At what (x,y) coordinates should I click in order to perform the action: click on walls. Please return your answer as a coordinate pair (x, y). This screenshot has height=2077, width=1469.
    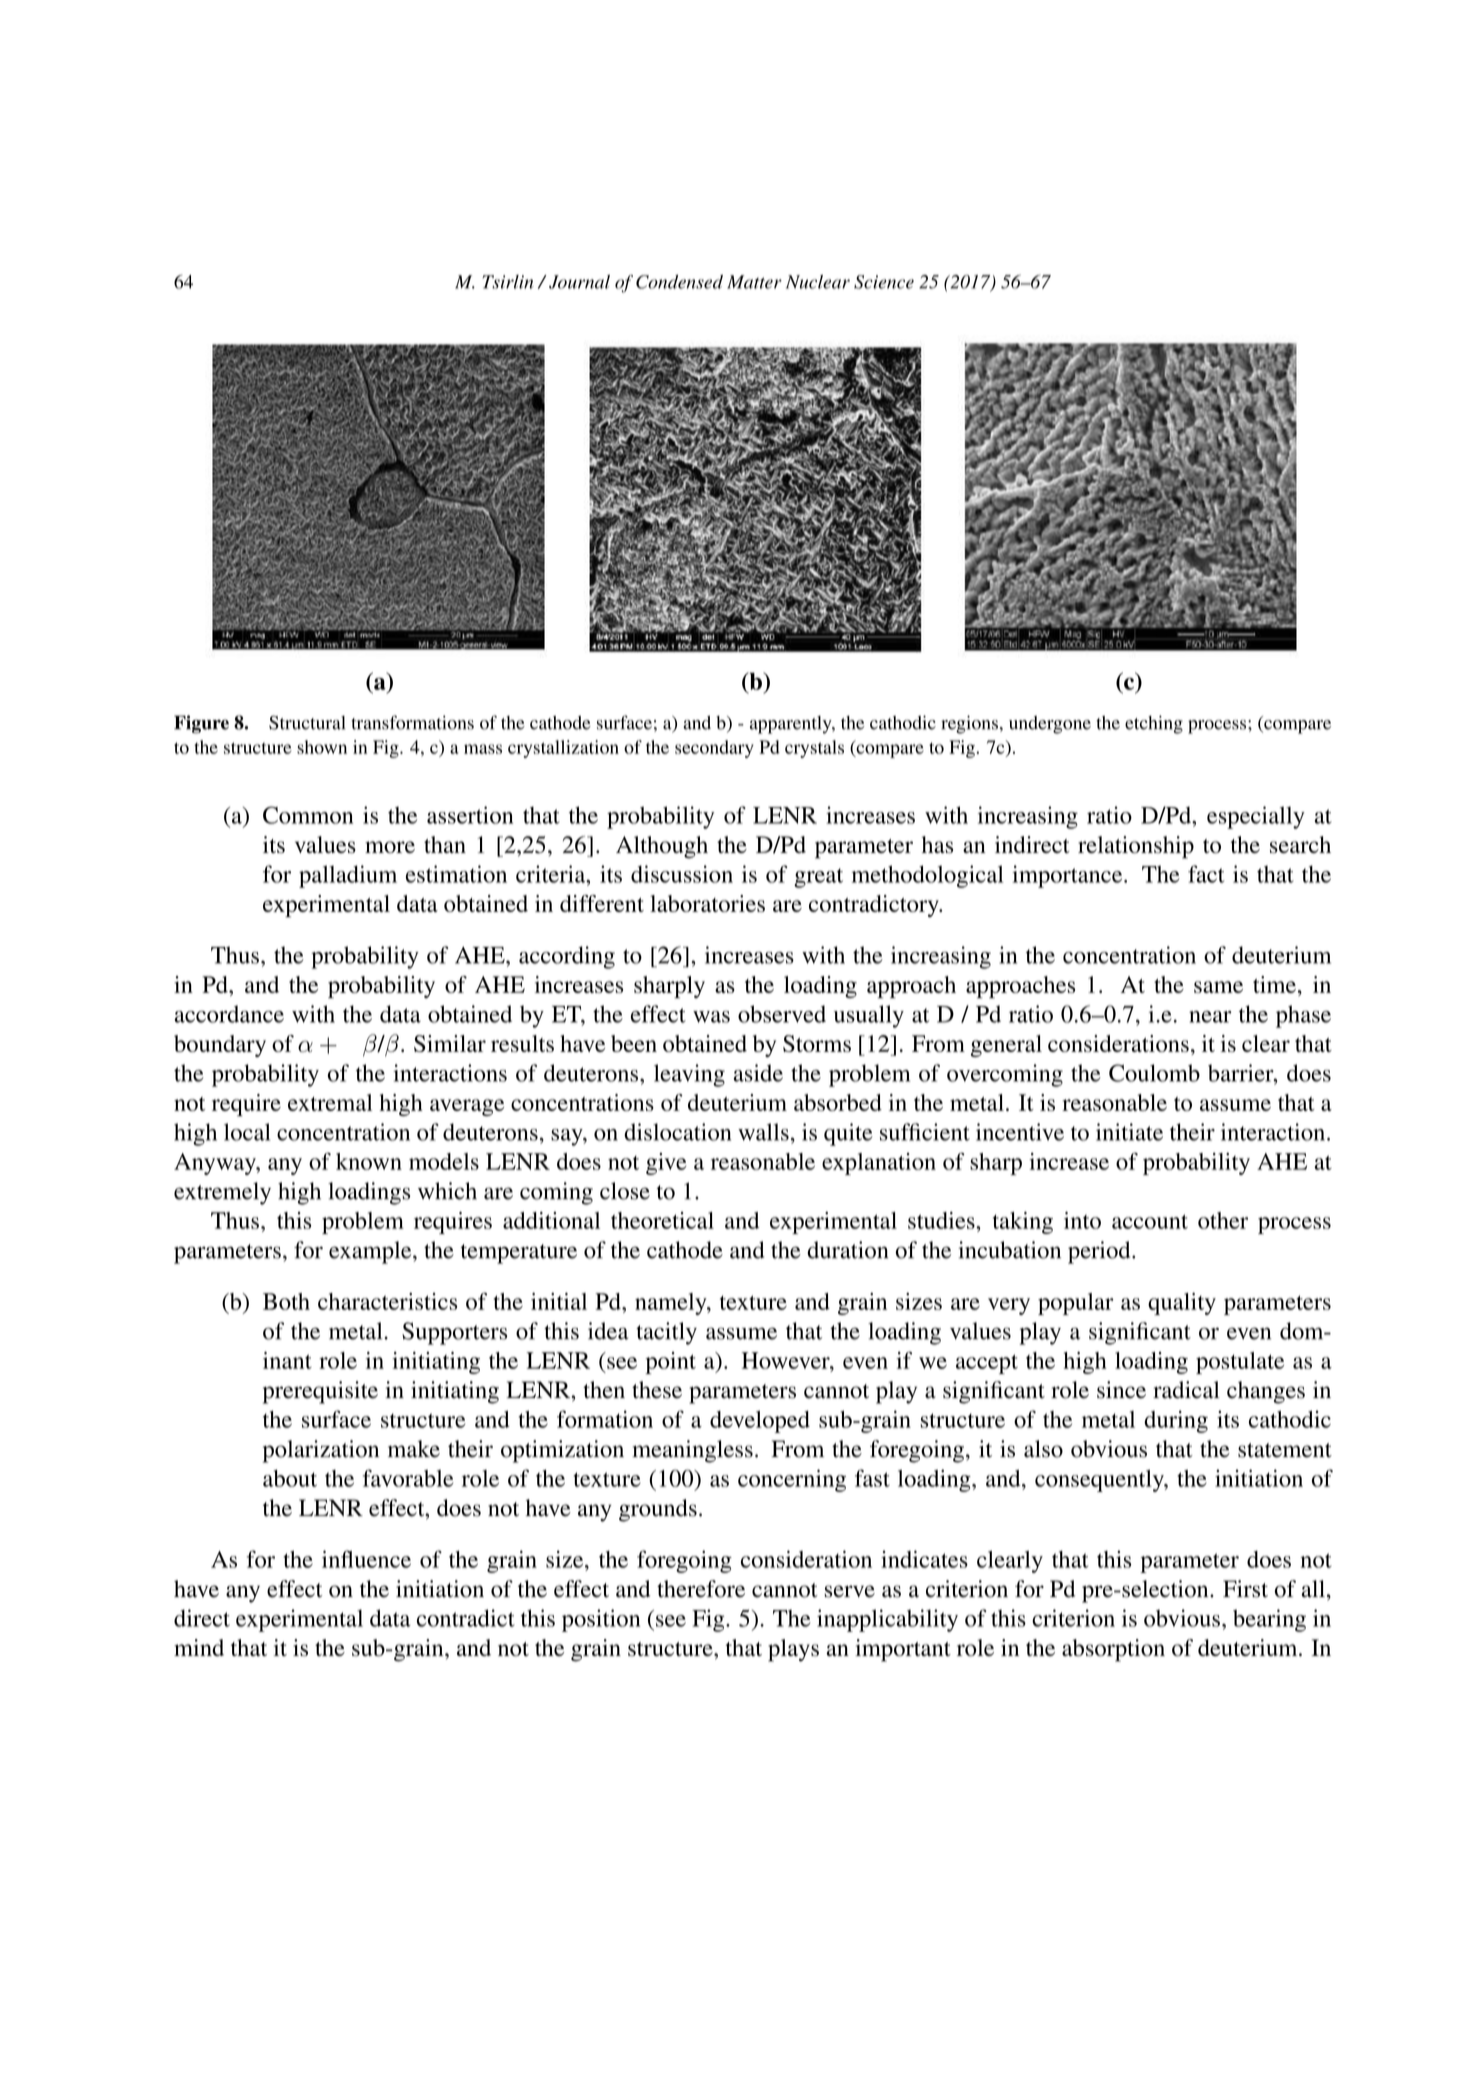
    Looking at the image, I should click on (763, 1132).
